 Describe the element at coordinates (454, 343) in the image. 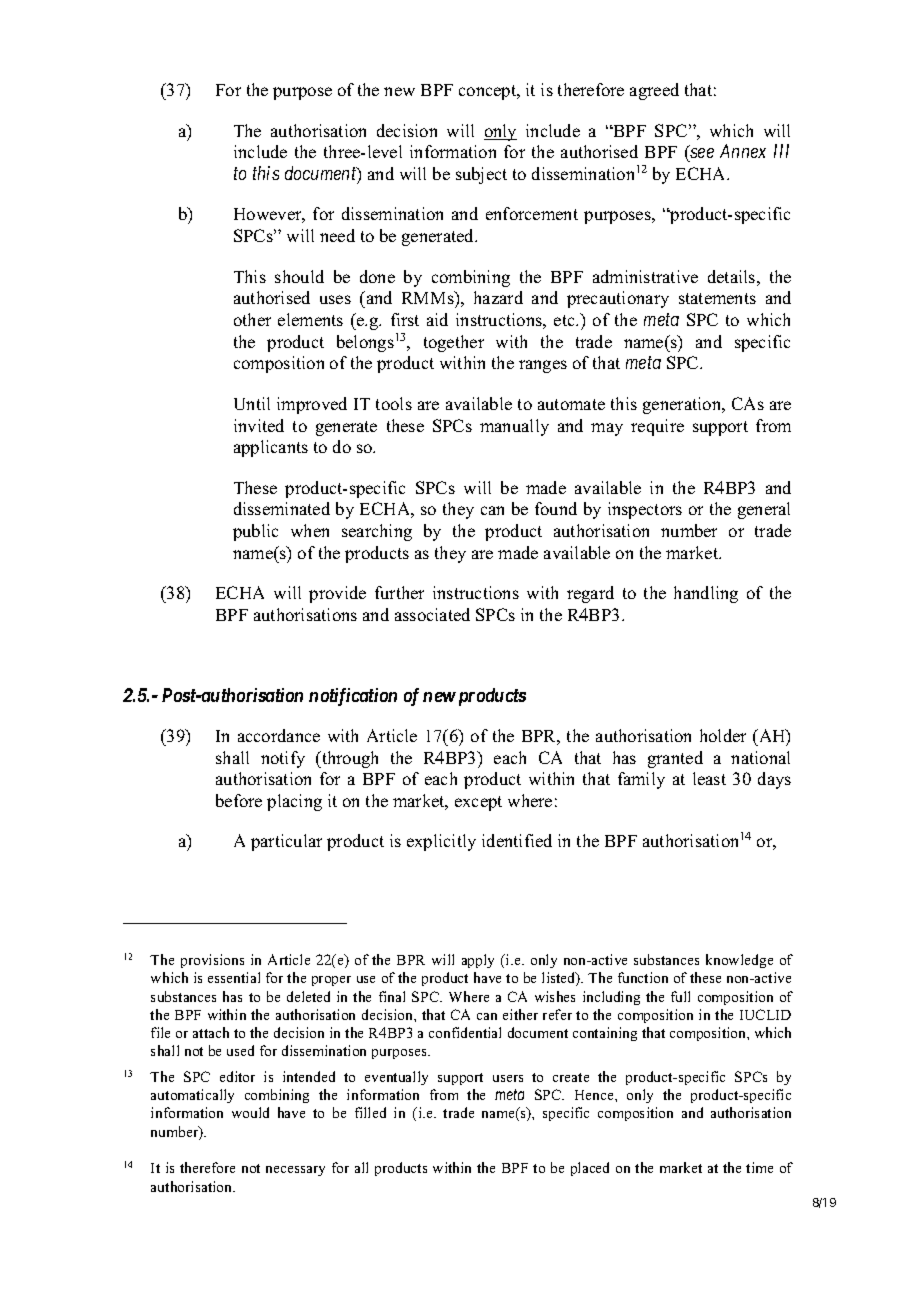

I see `together` at that location.
